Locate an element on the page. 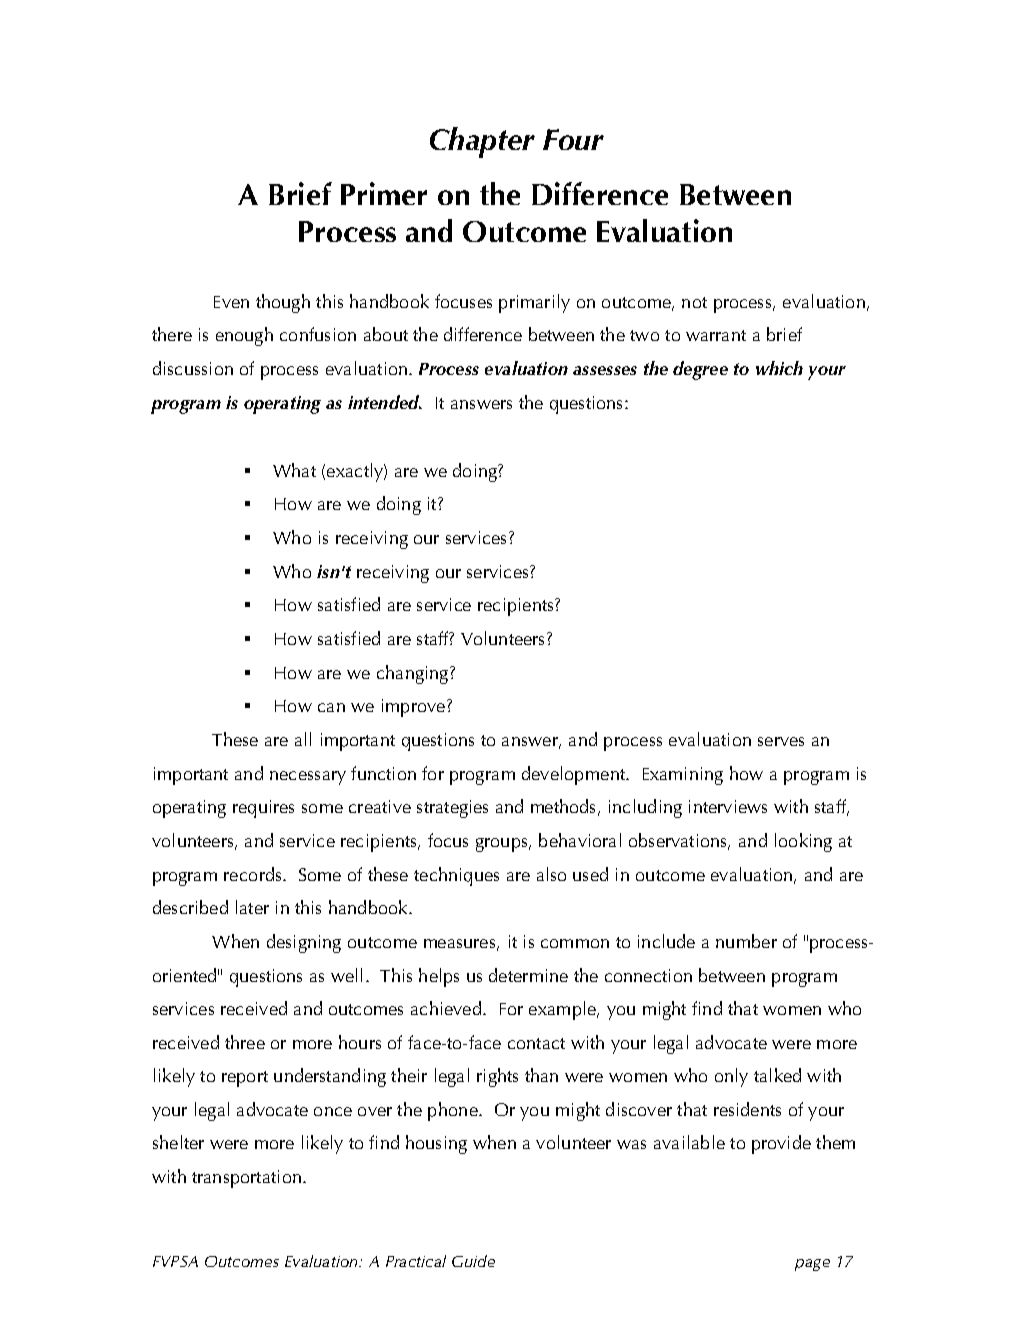 Image resolution: width=1030 pixels, height=1332 pixels. transportation is located at coordinates (246, 1179).
